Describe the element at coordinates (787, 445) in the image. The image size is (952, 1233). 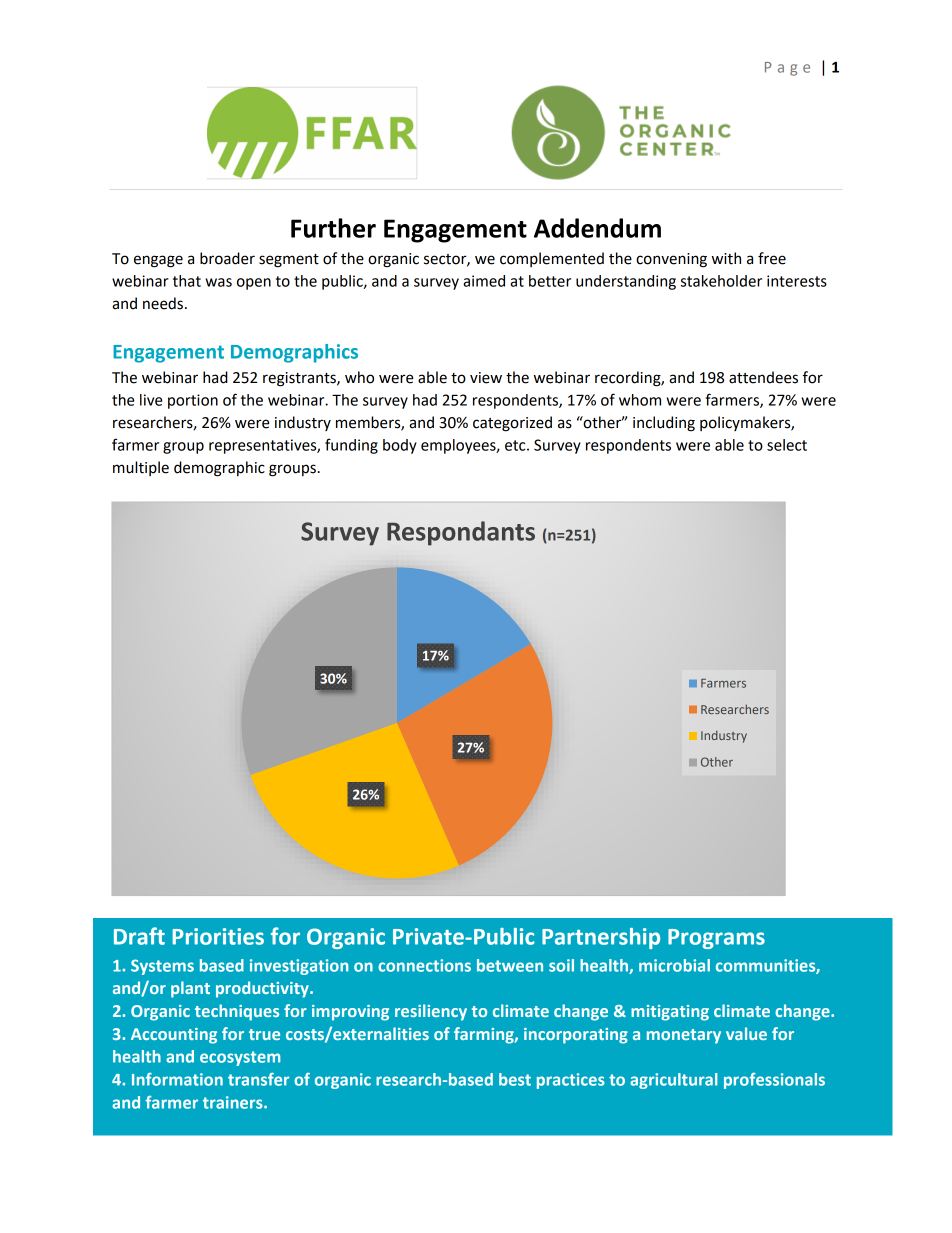
I see `select` at that location.
